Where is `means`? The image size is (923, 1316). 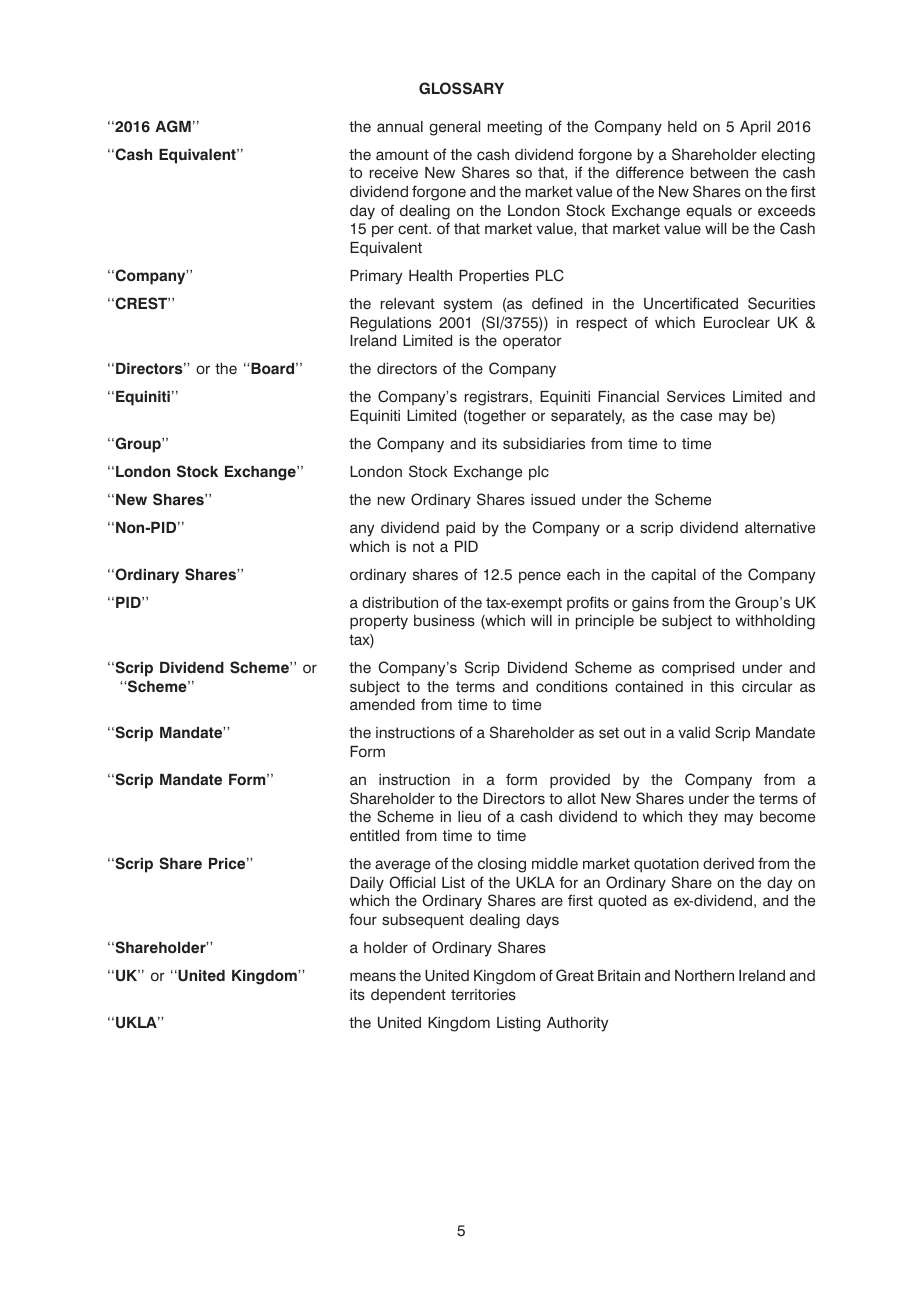
means is located at coordinates (373, 976).
